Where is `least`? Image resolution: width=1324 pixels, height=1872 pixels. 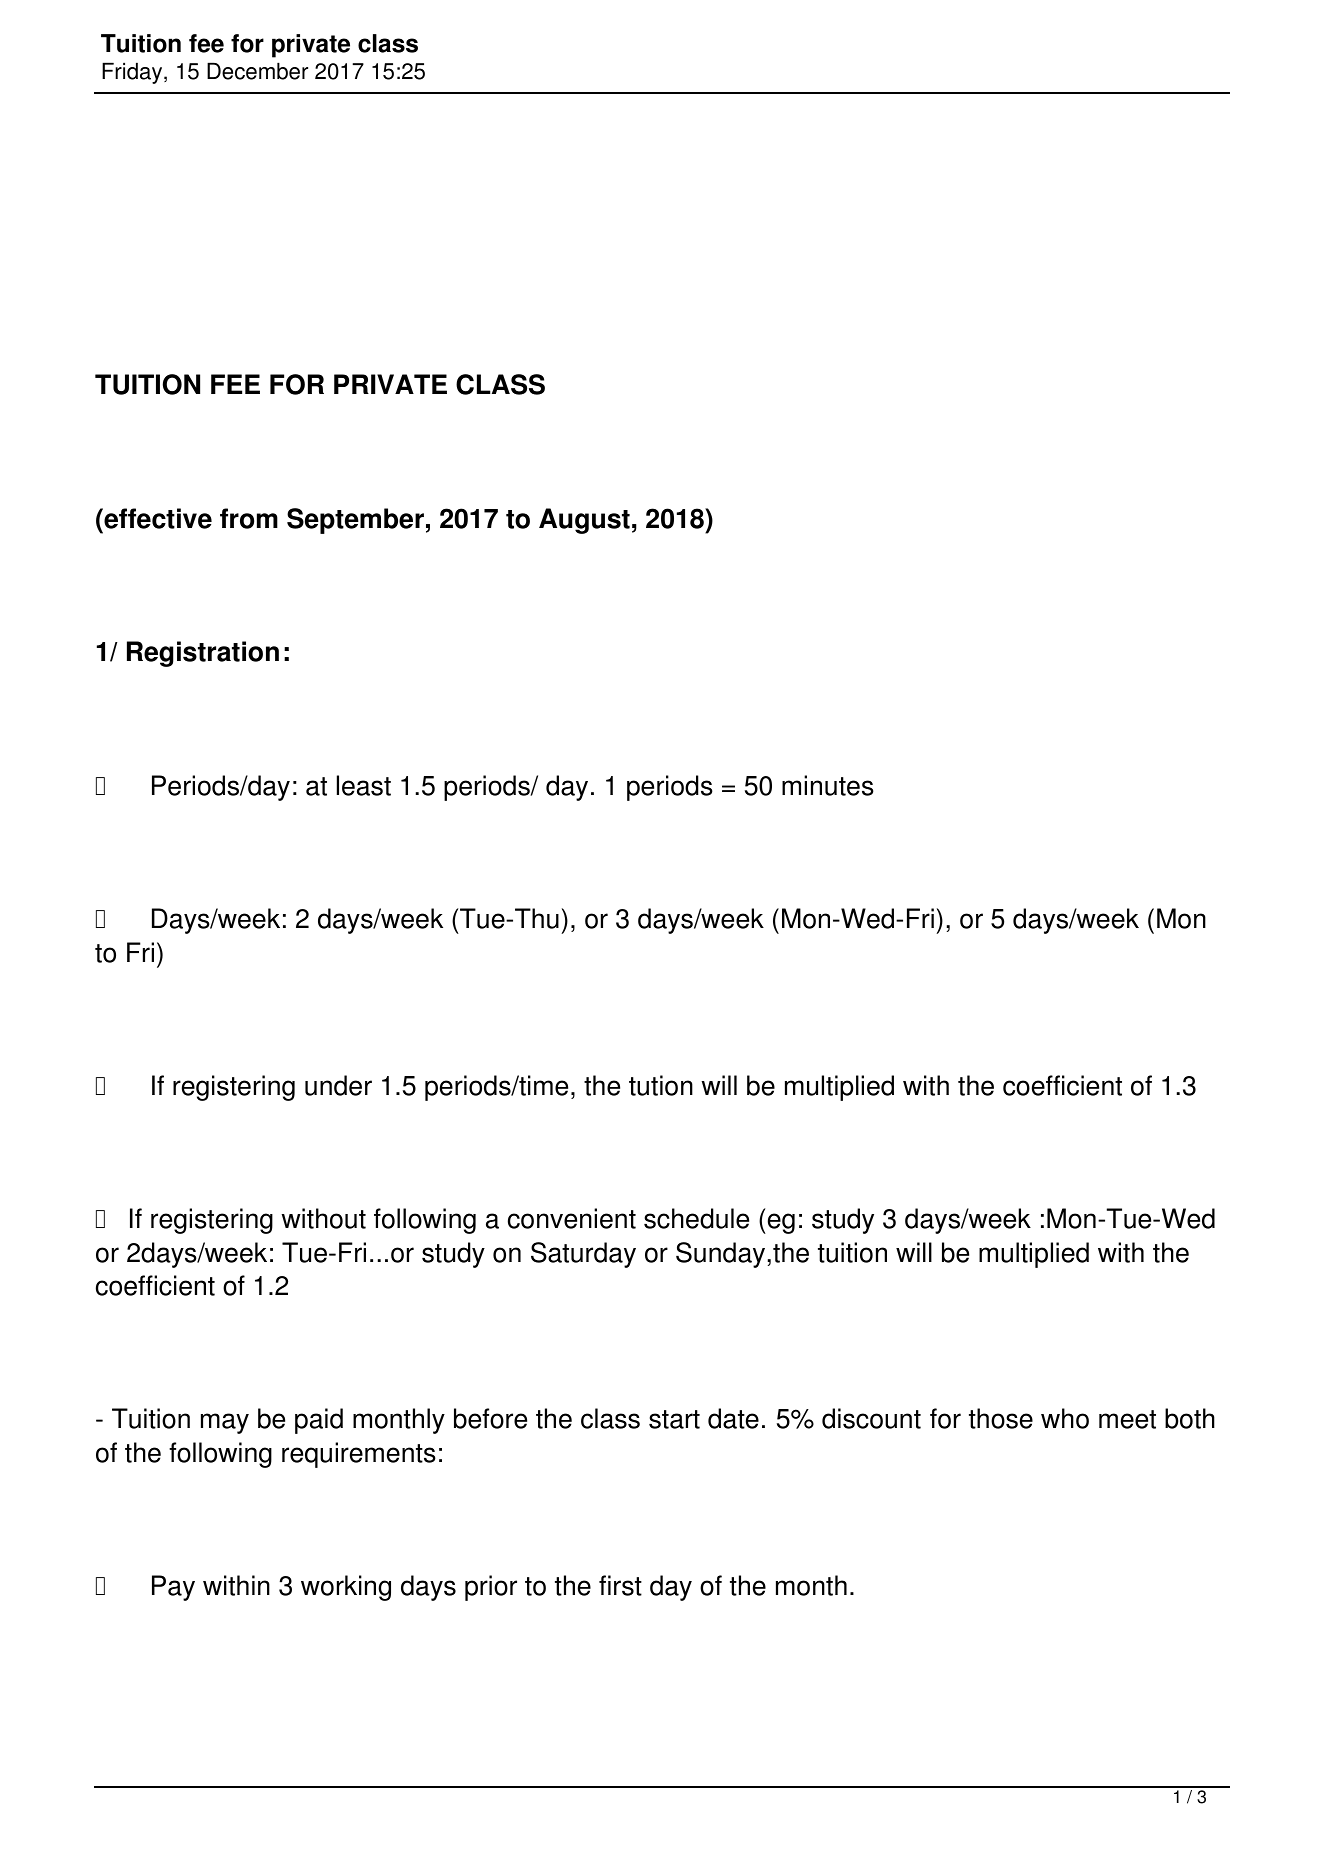
least is located at coordinates (364, 785).
